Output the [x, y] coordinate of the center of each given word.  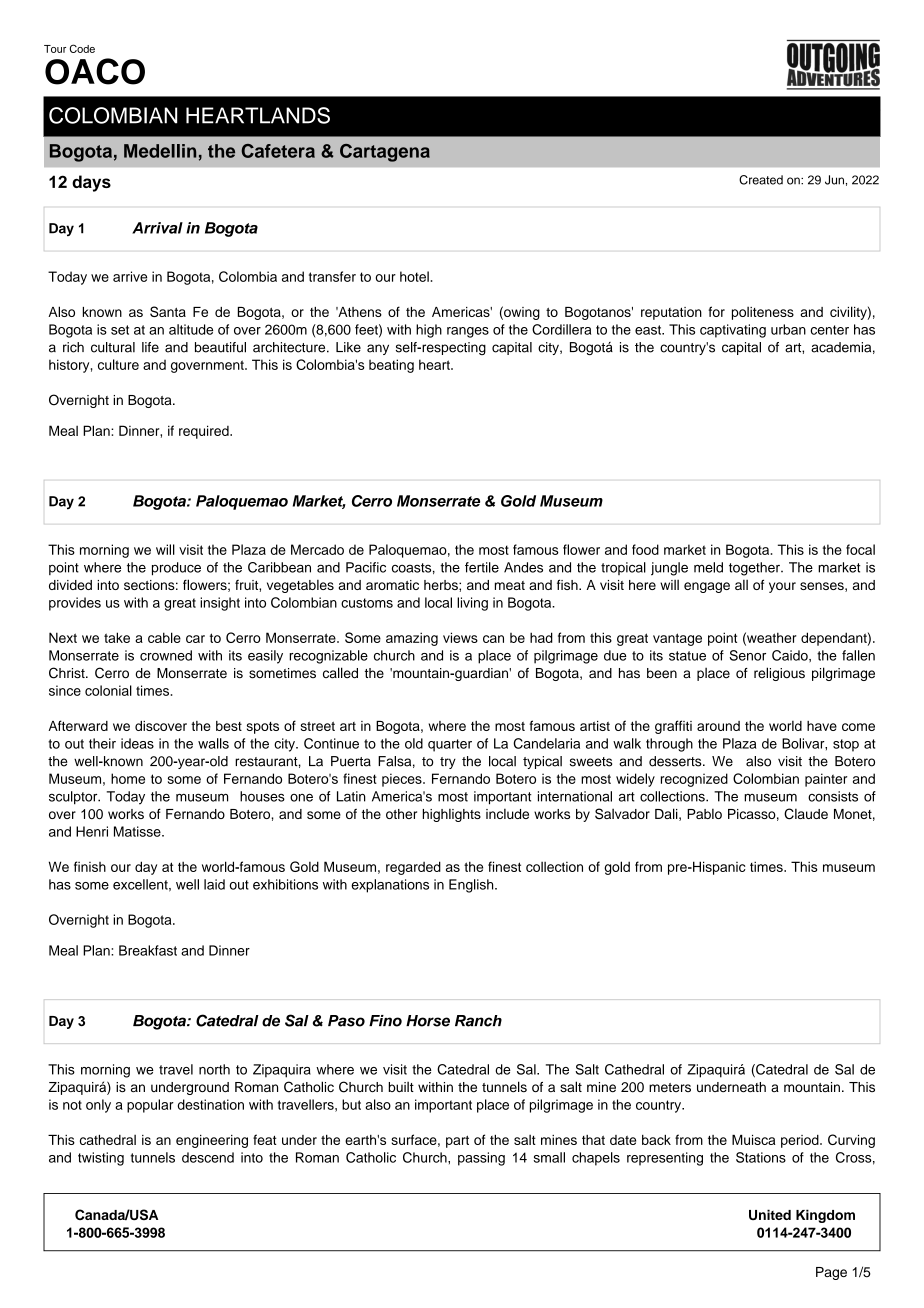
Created [761, 180]
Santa [168, 311]
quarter [450, 745]
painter [826, 780]
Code [82, 48]
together [755, 569]
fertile [482, 567]
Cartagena [385, 153]
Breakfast [148, 950]
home [128, 778]
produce [176, 569]
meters [670, 1088]
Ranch [478, 1021]
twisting [101, 1159]
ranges [468, 332]
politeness [763, 313]
